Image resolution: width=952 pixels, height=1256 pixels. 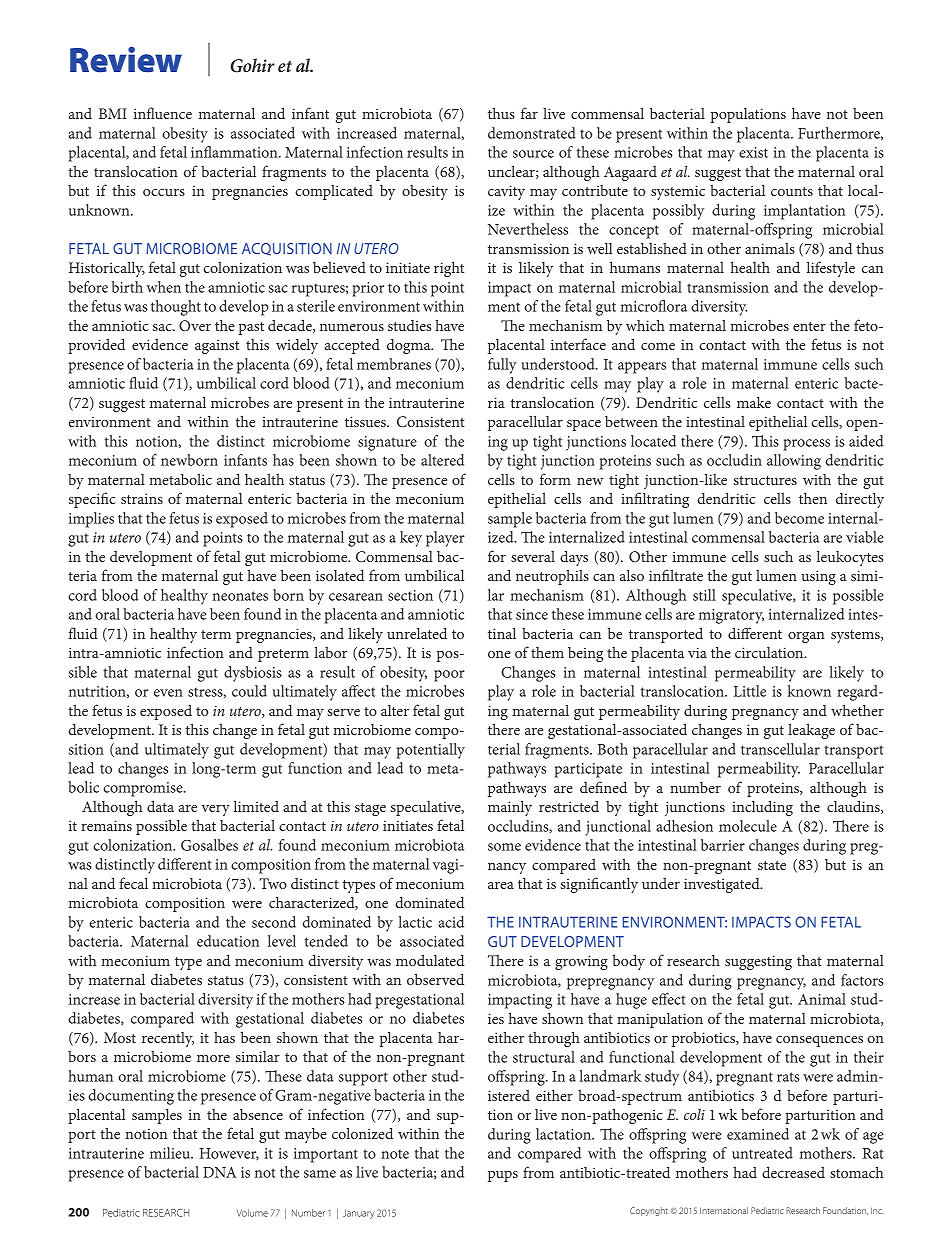 I want to click on influence, so click(x=163, y=113).
